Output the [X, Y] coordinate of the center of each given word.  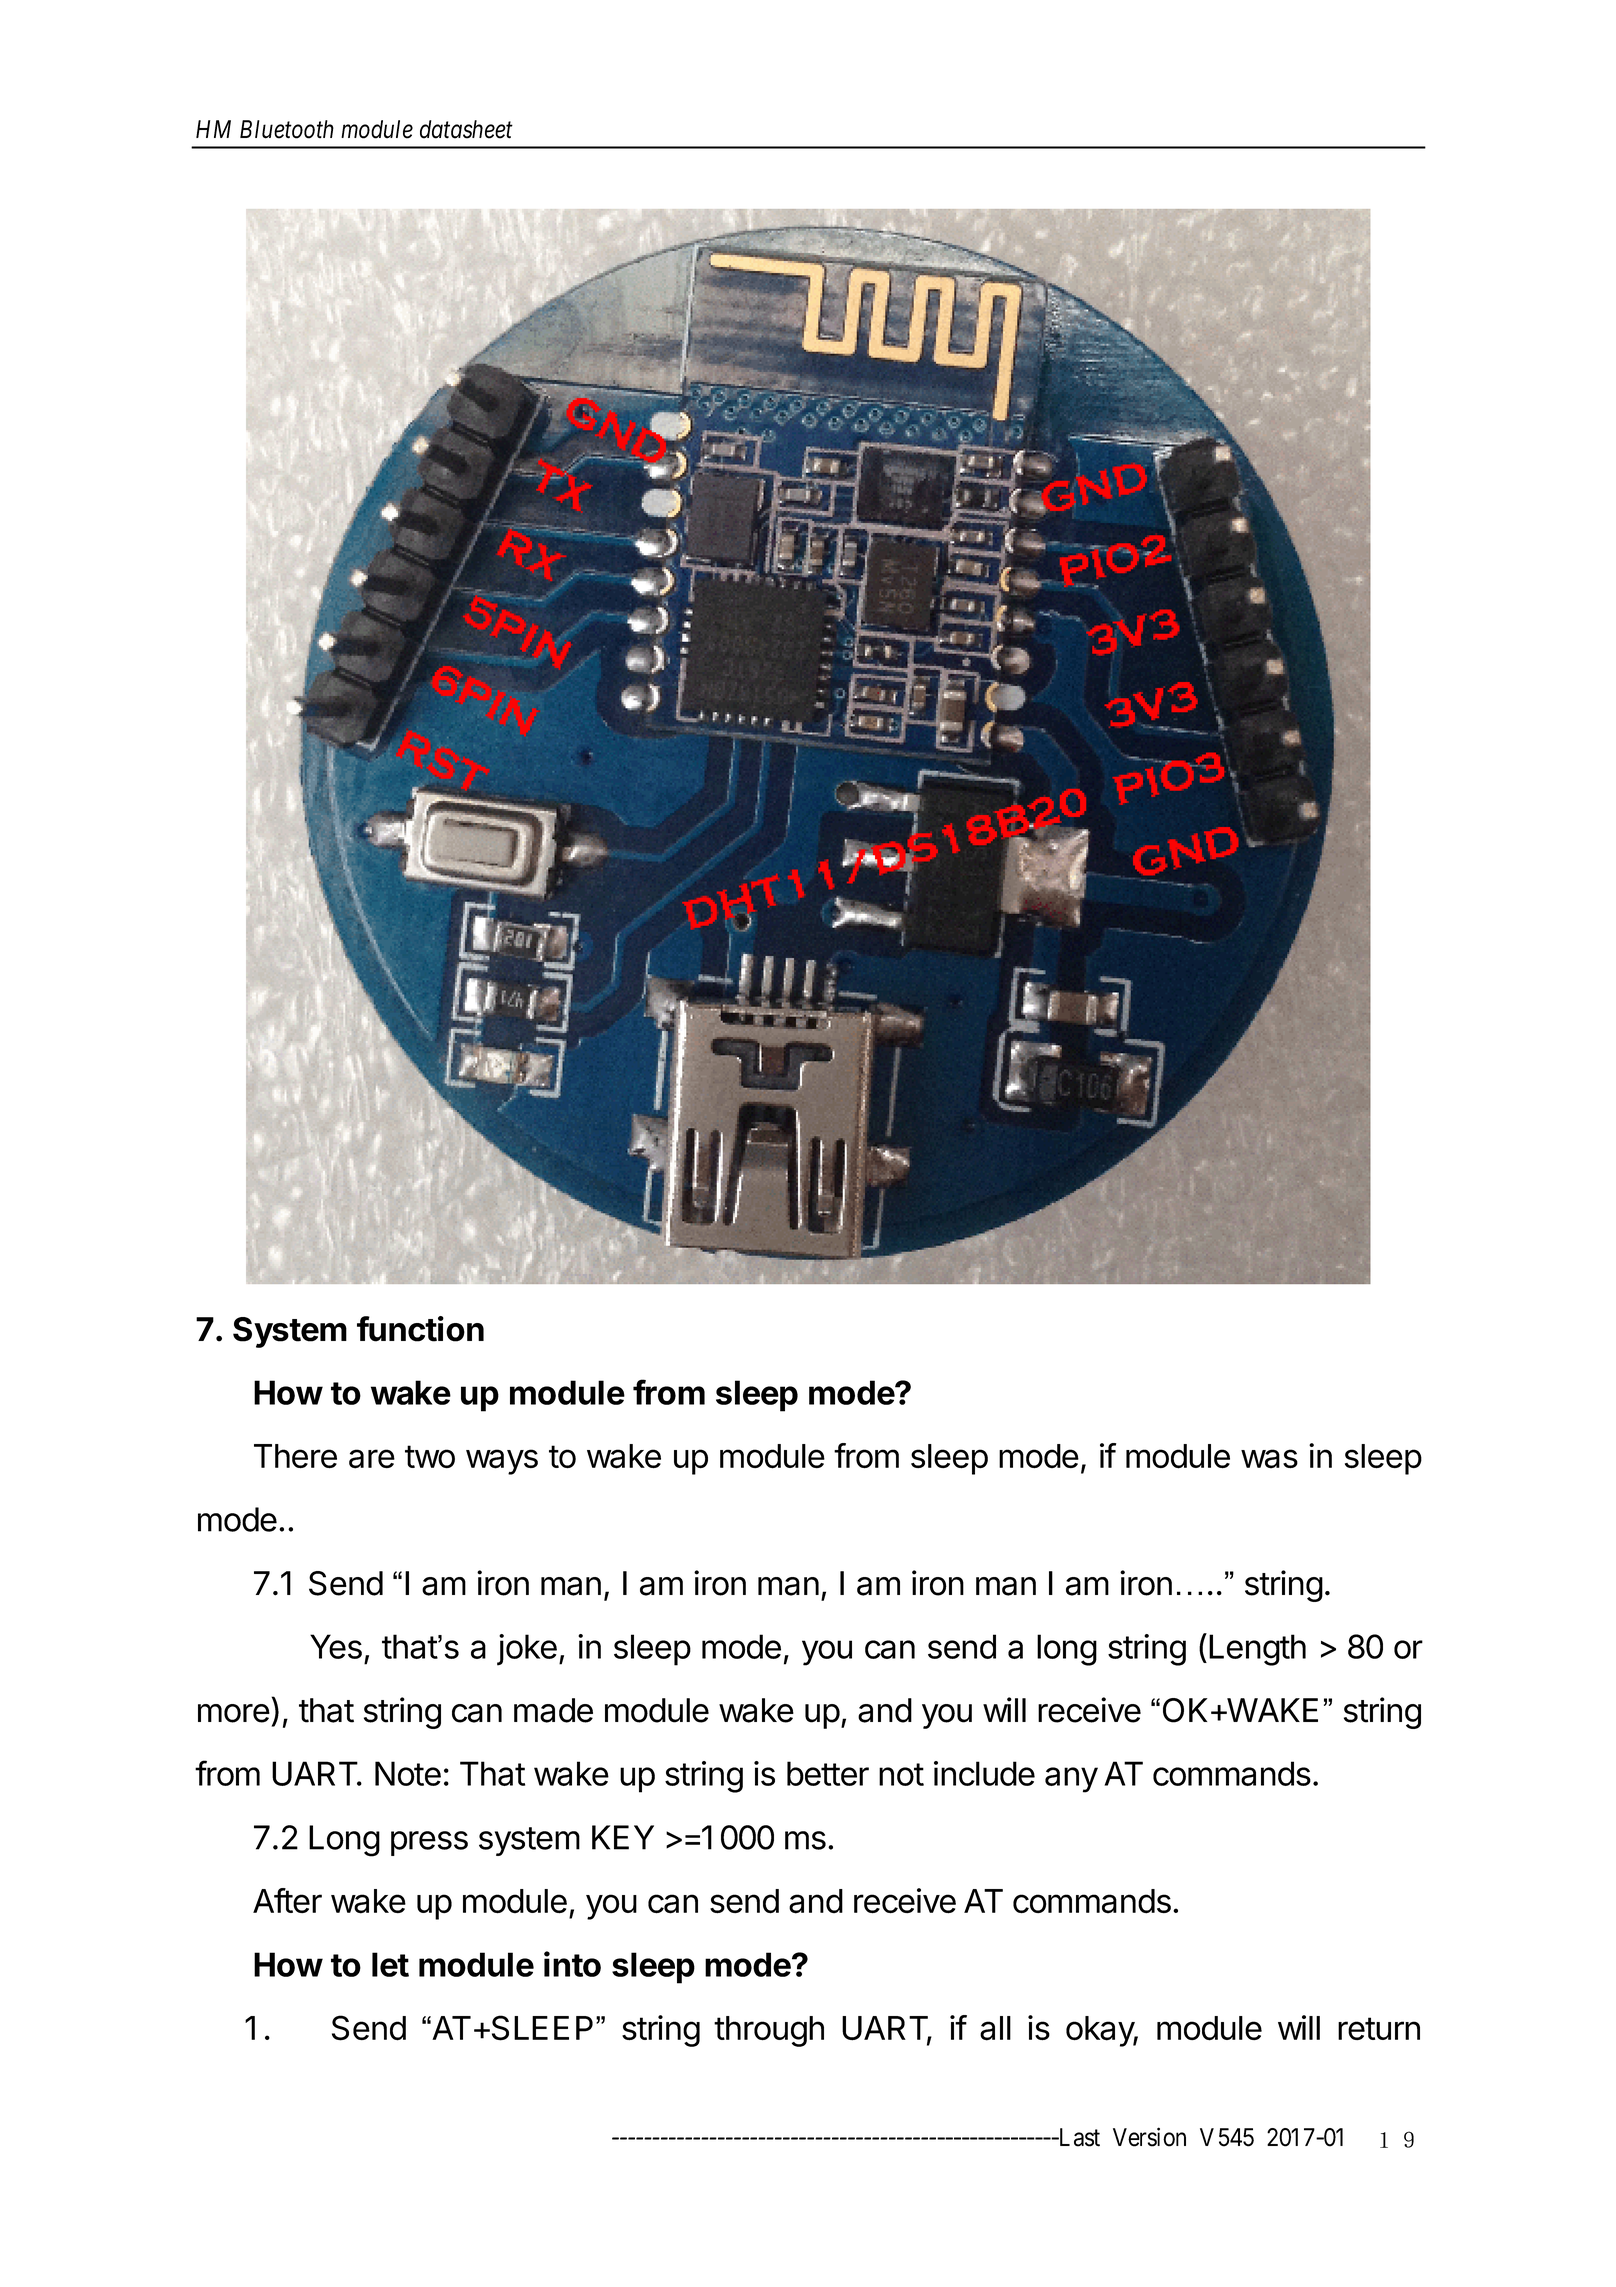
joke [527, 1650]
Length [1257, 1650]
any [1071, 1780]
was [1269, 1459]
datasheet [466, 129]
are [372, 1459]
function [420, 1329]
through [769, 2031]
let [390, 1964]
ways [502, 1462]
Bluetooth [287, 129]
